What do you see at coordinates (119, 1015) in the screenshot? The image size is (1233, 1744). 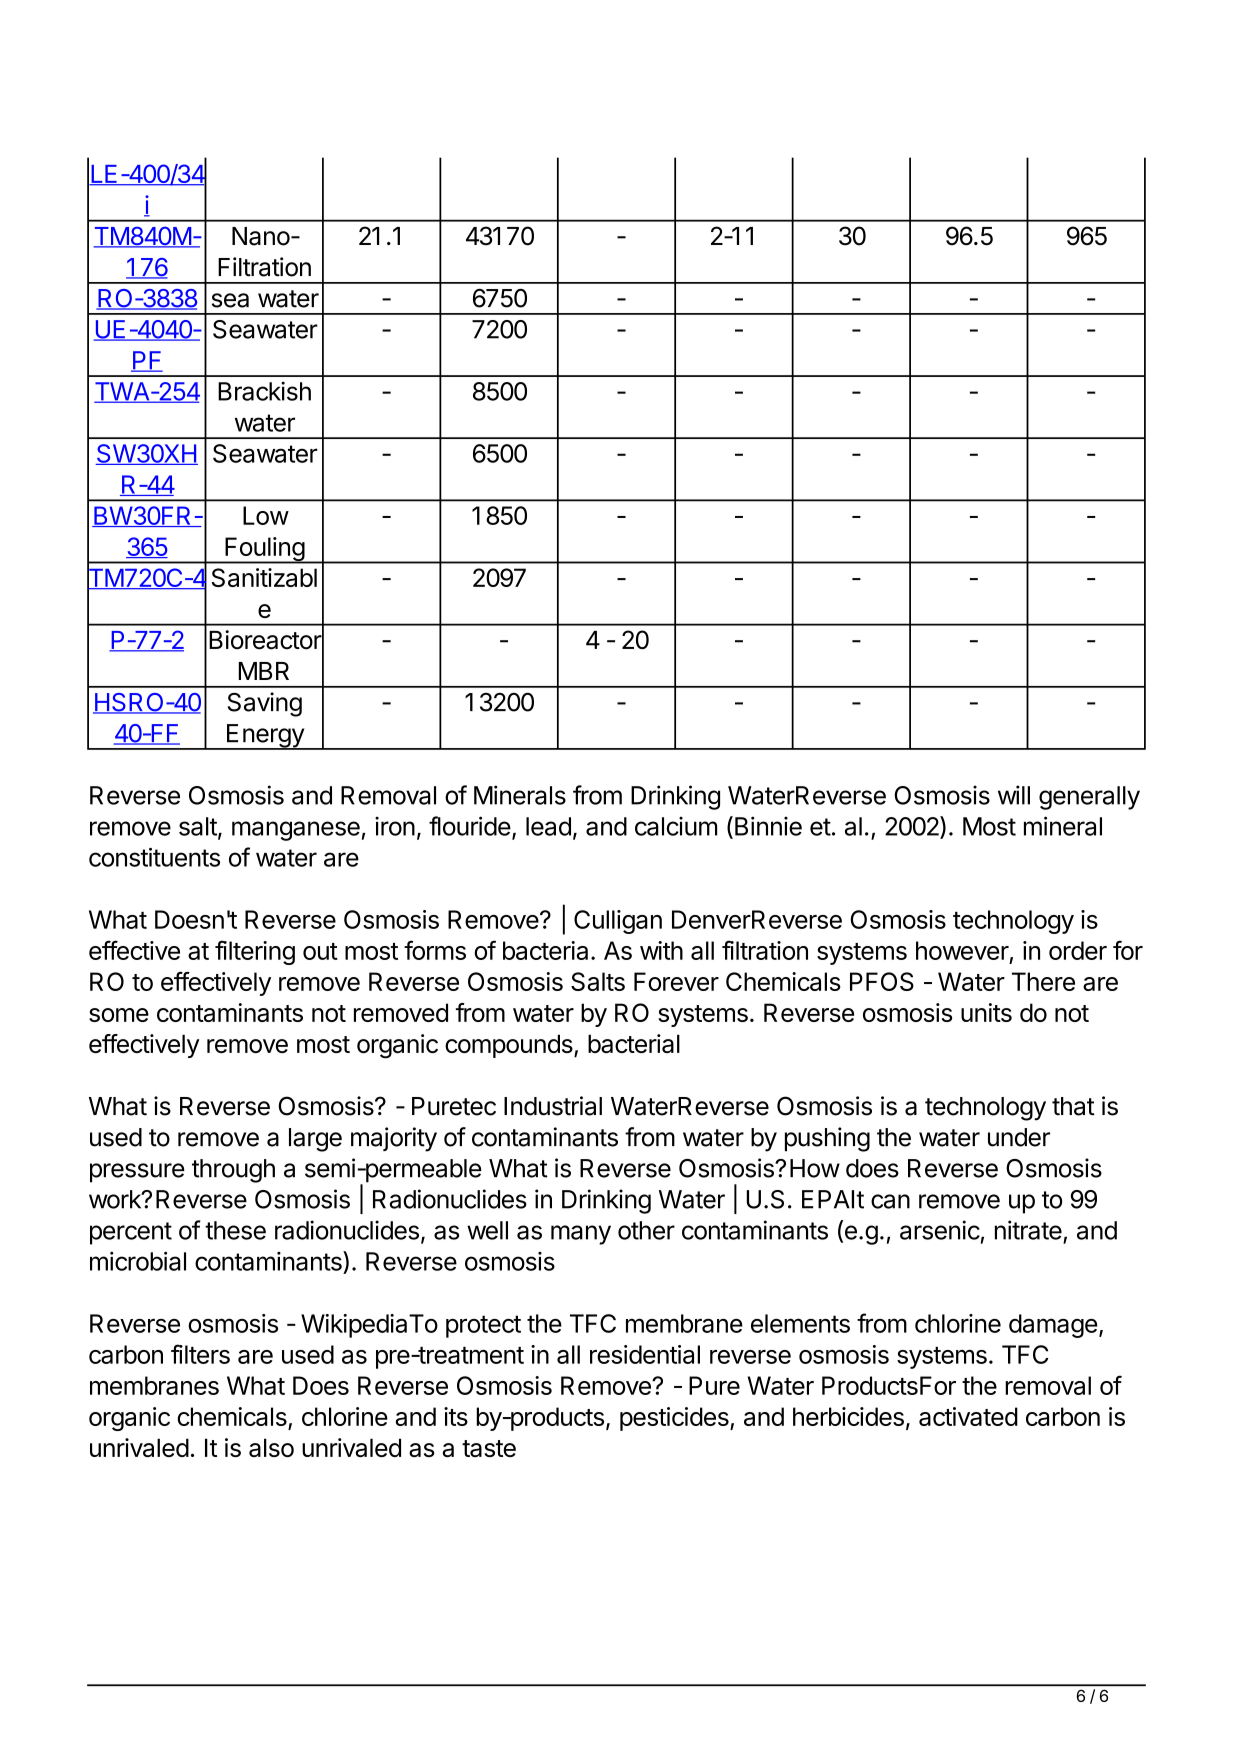 I see `some` at bounding box center [119, 1015].
